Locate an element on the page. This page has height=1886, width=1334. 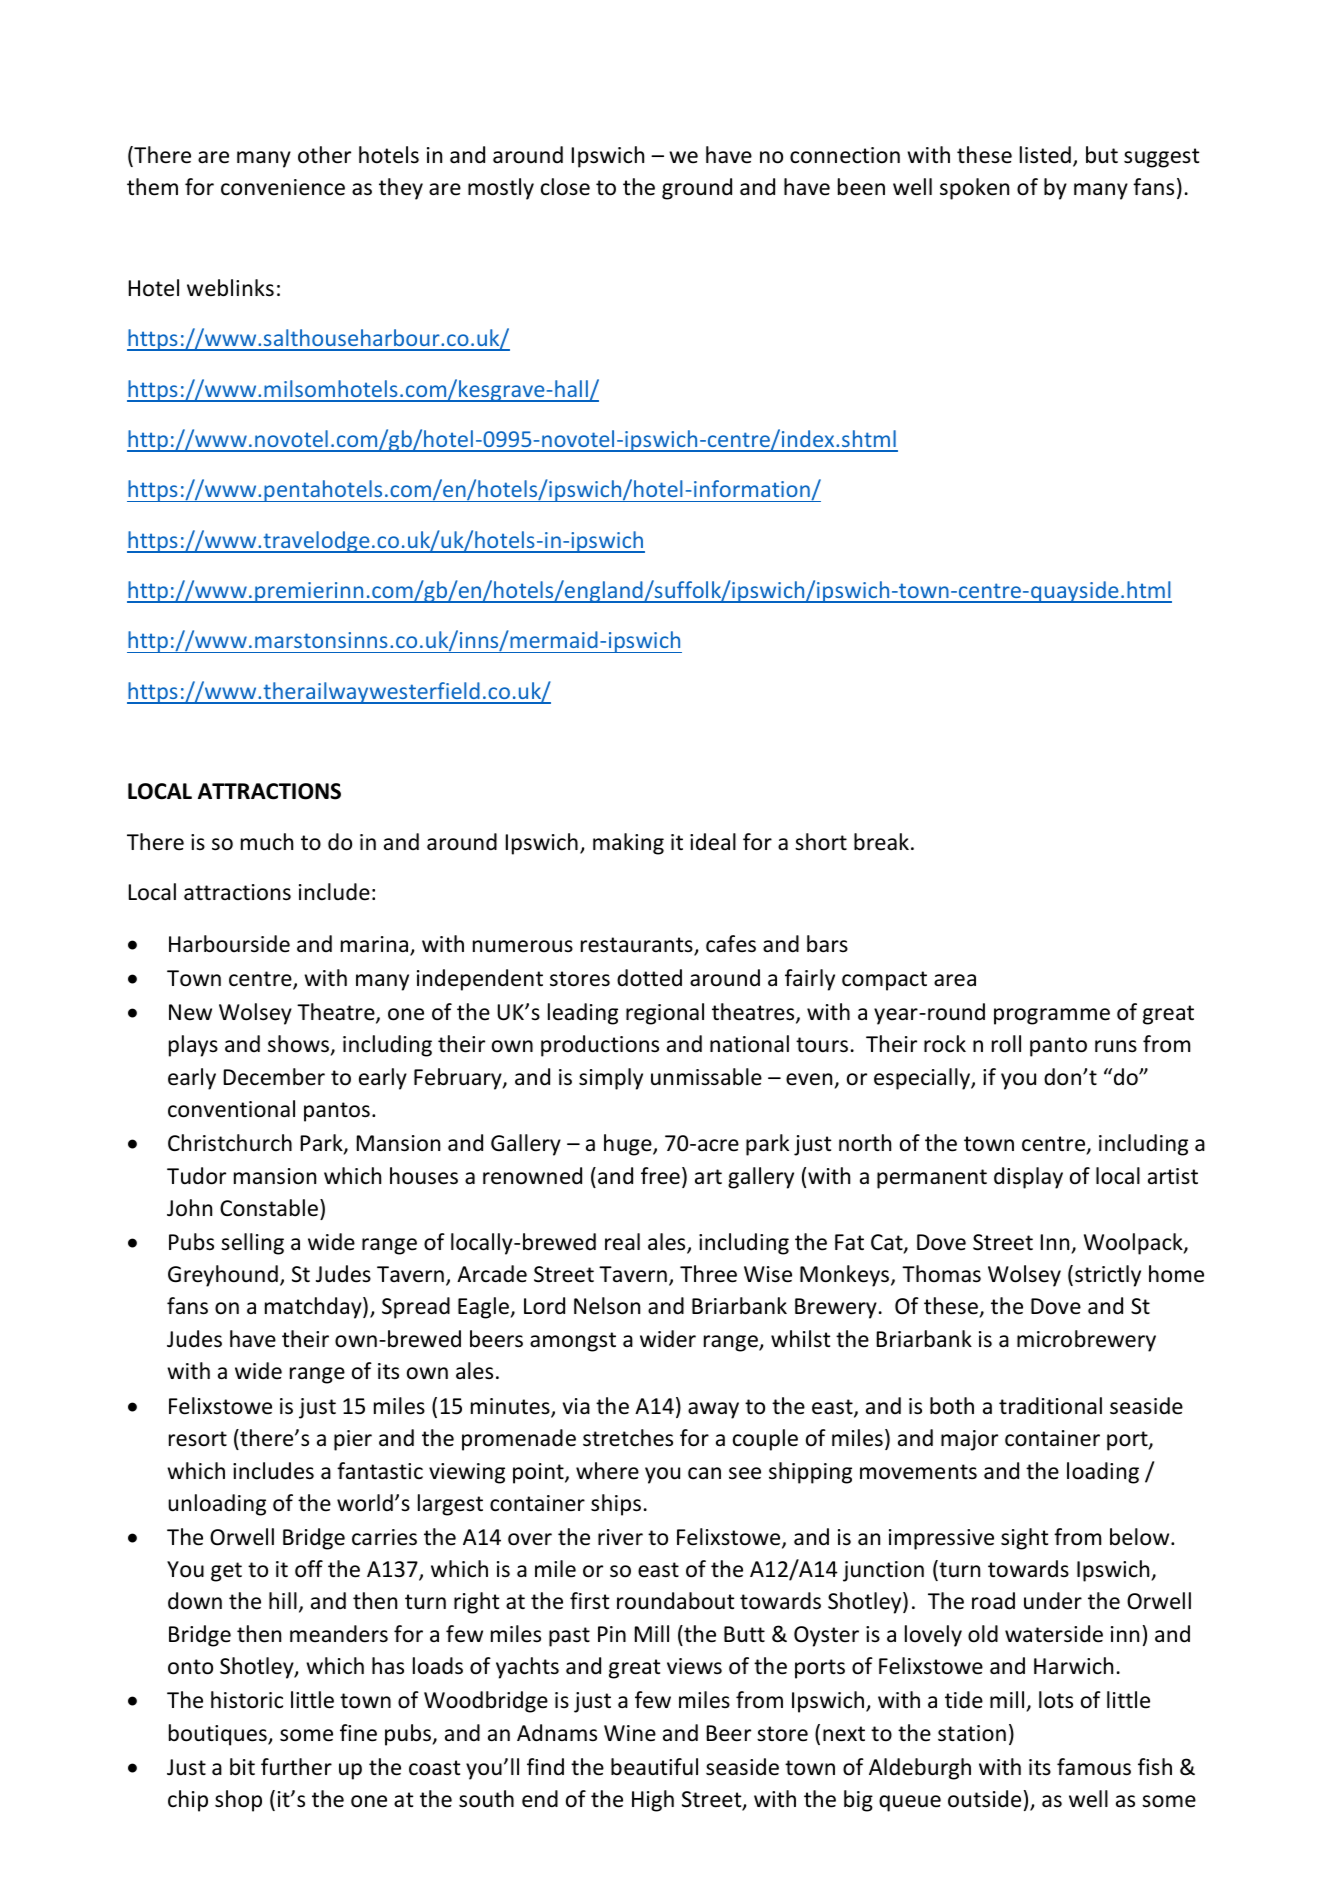
close is located at coordinates (565, 187).
